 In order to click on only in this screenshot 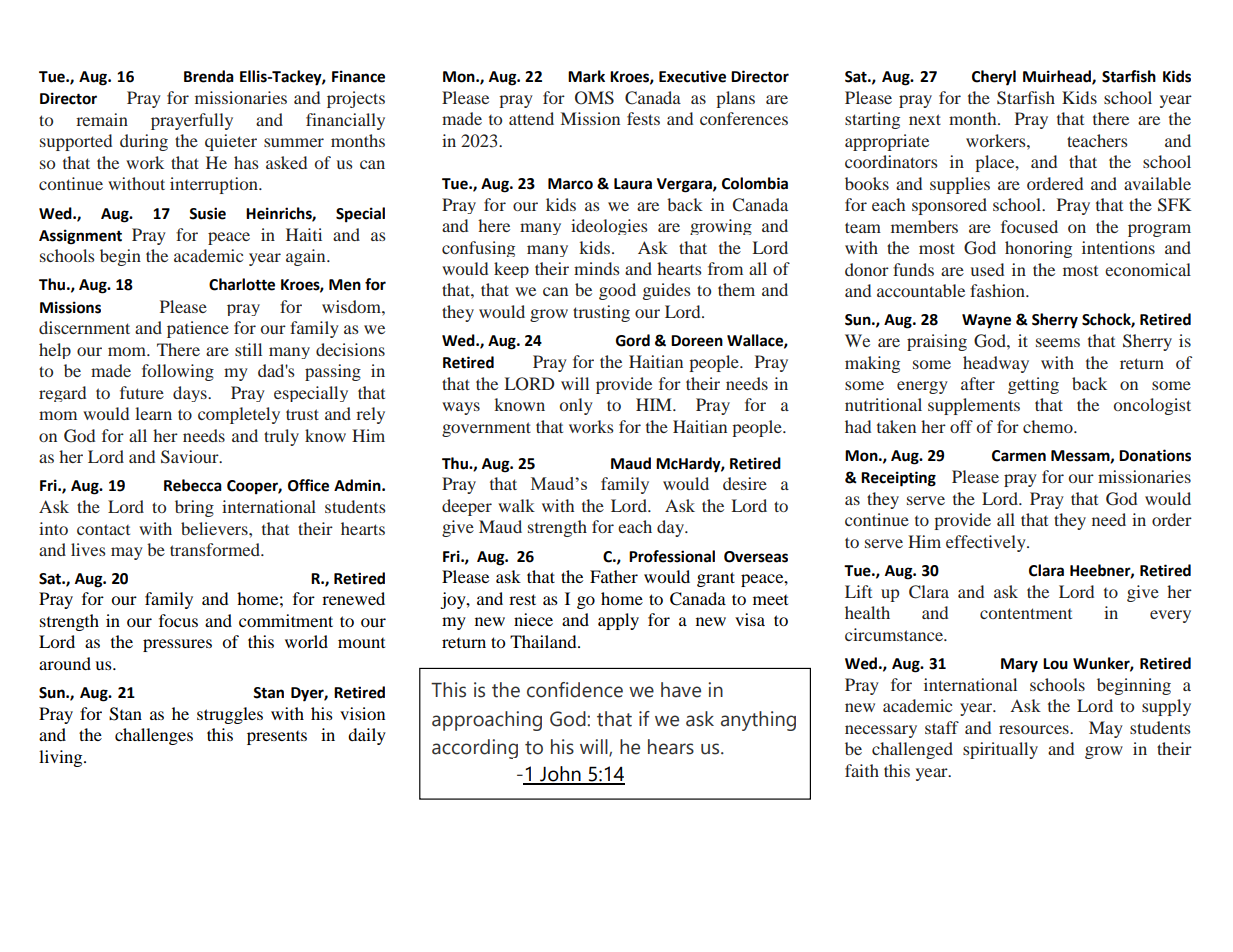, I will do `click(576, 406)`.
